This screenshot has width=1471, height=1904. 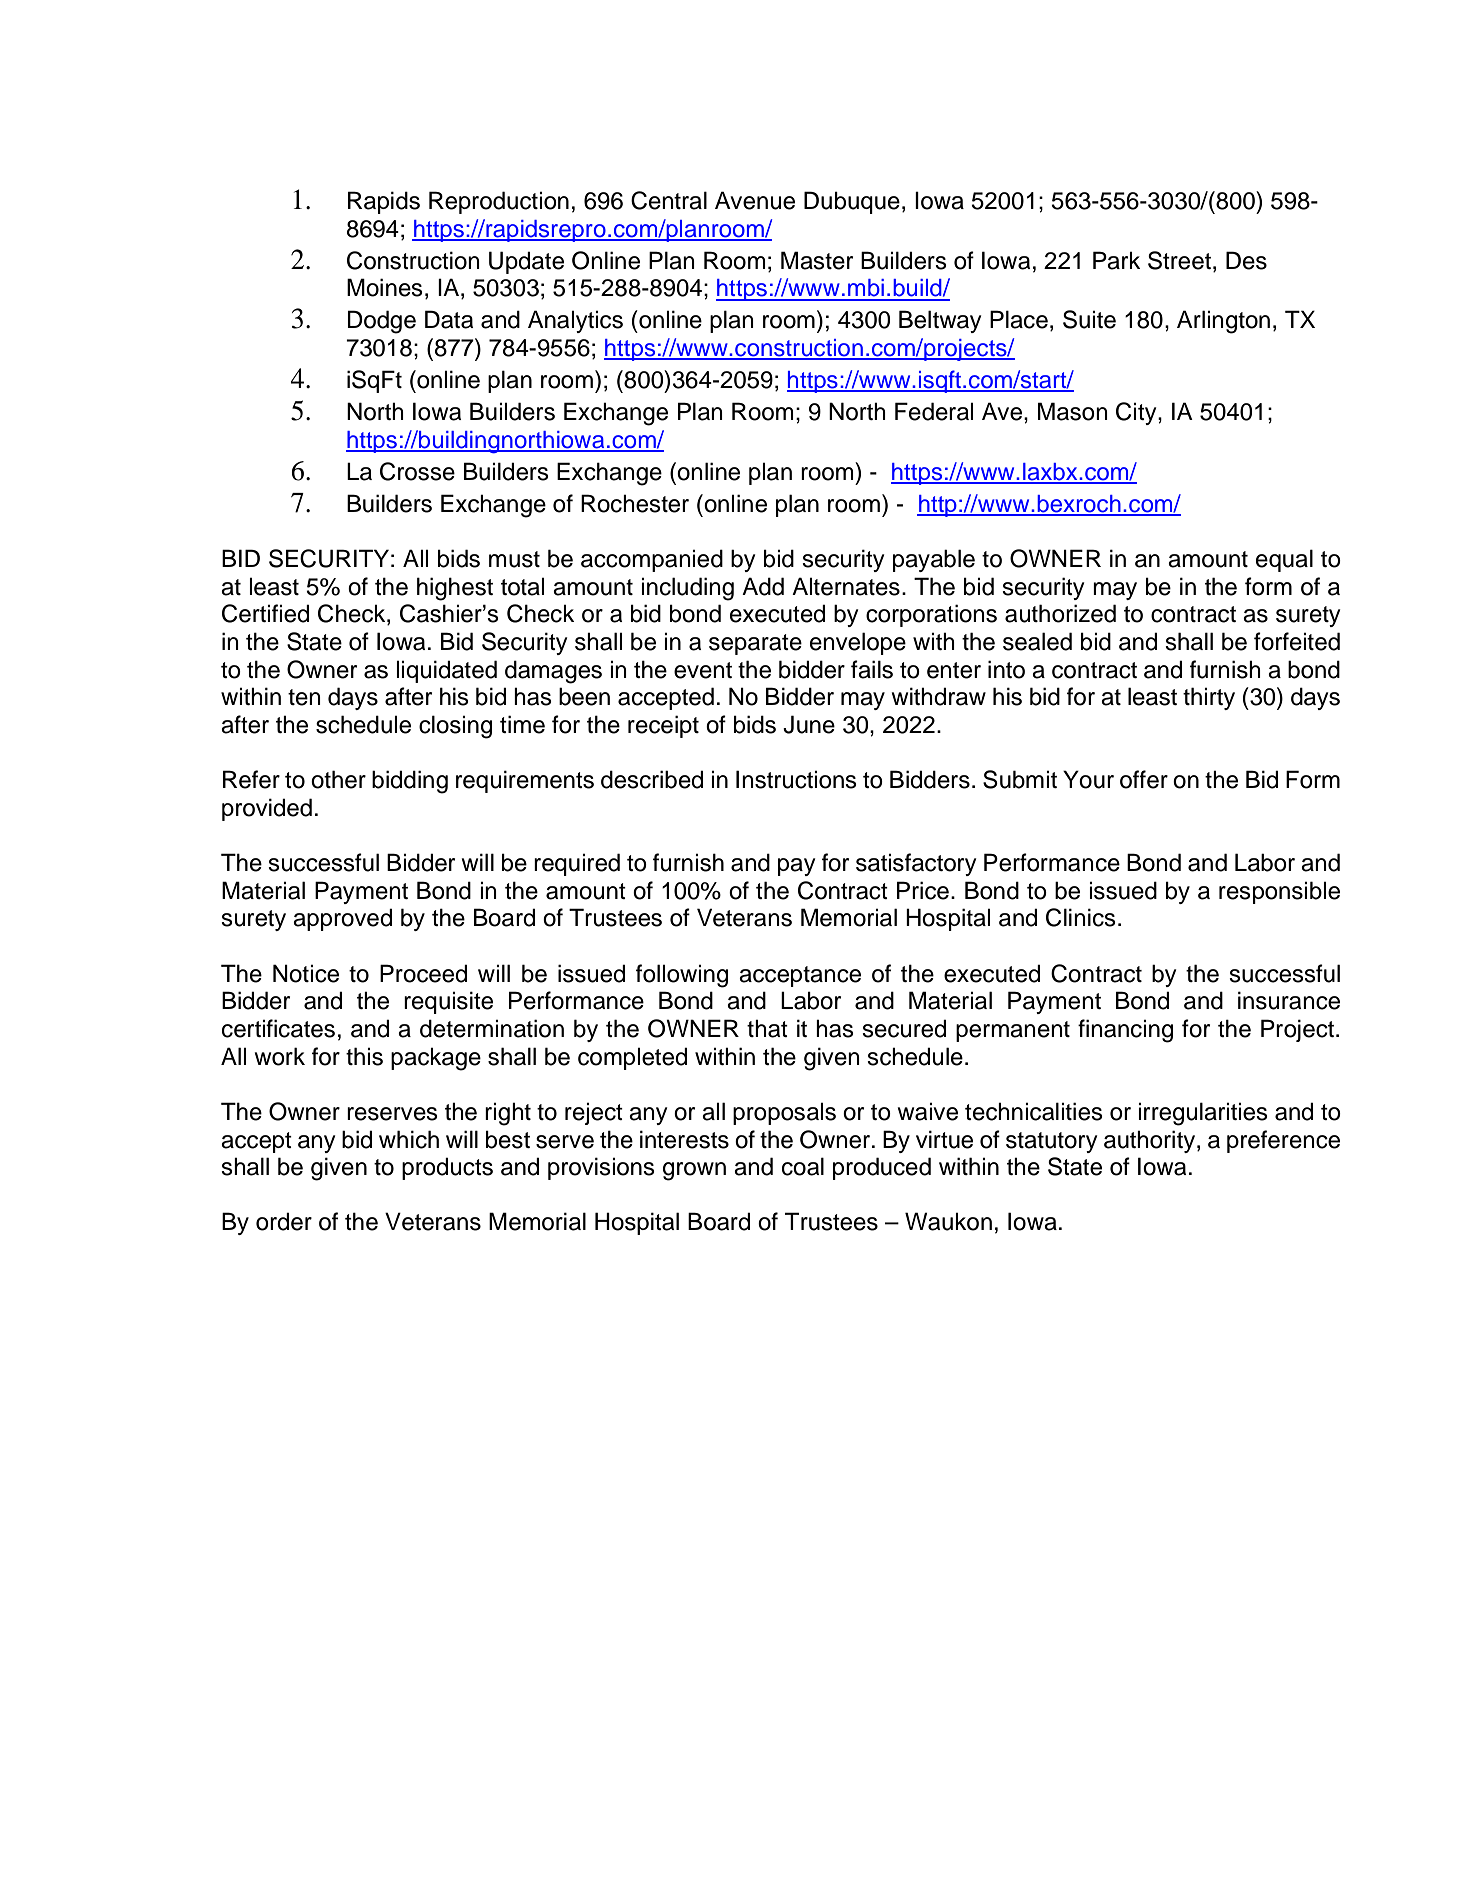 What do you see at coordinates (809, 724) in the screenshot?
I see `June` at bounding box center [809, 724].
